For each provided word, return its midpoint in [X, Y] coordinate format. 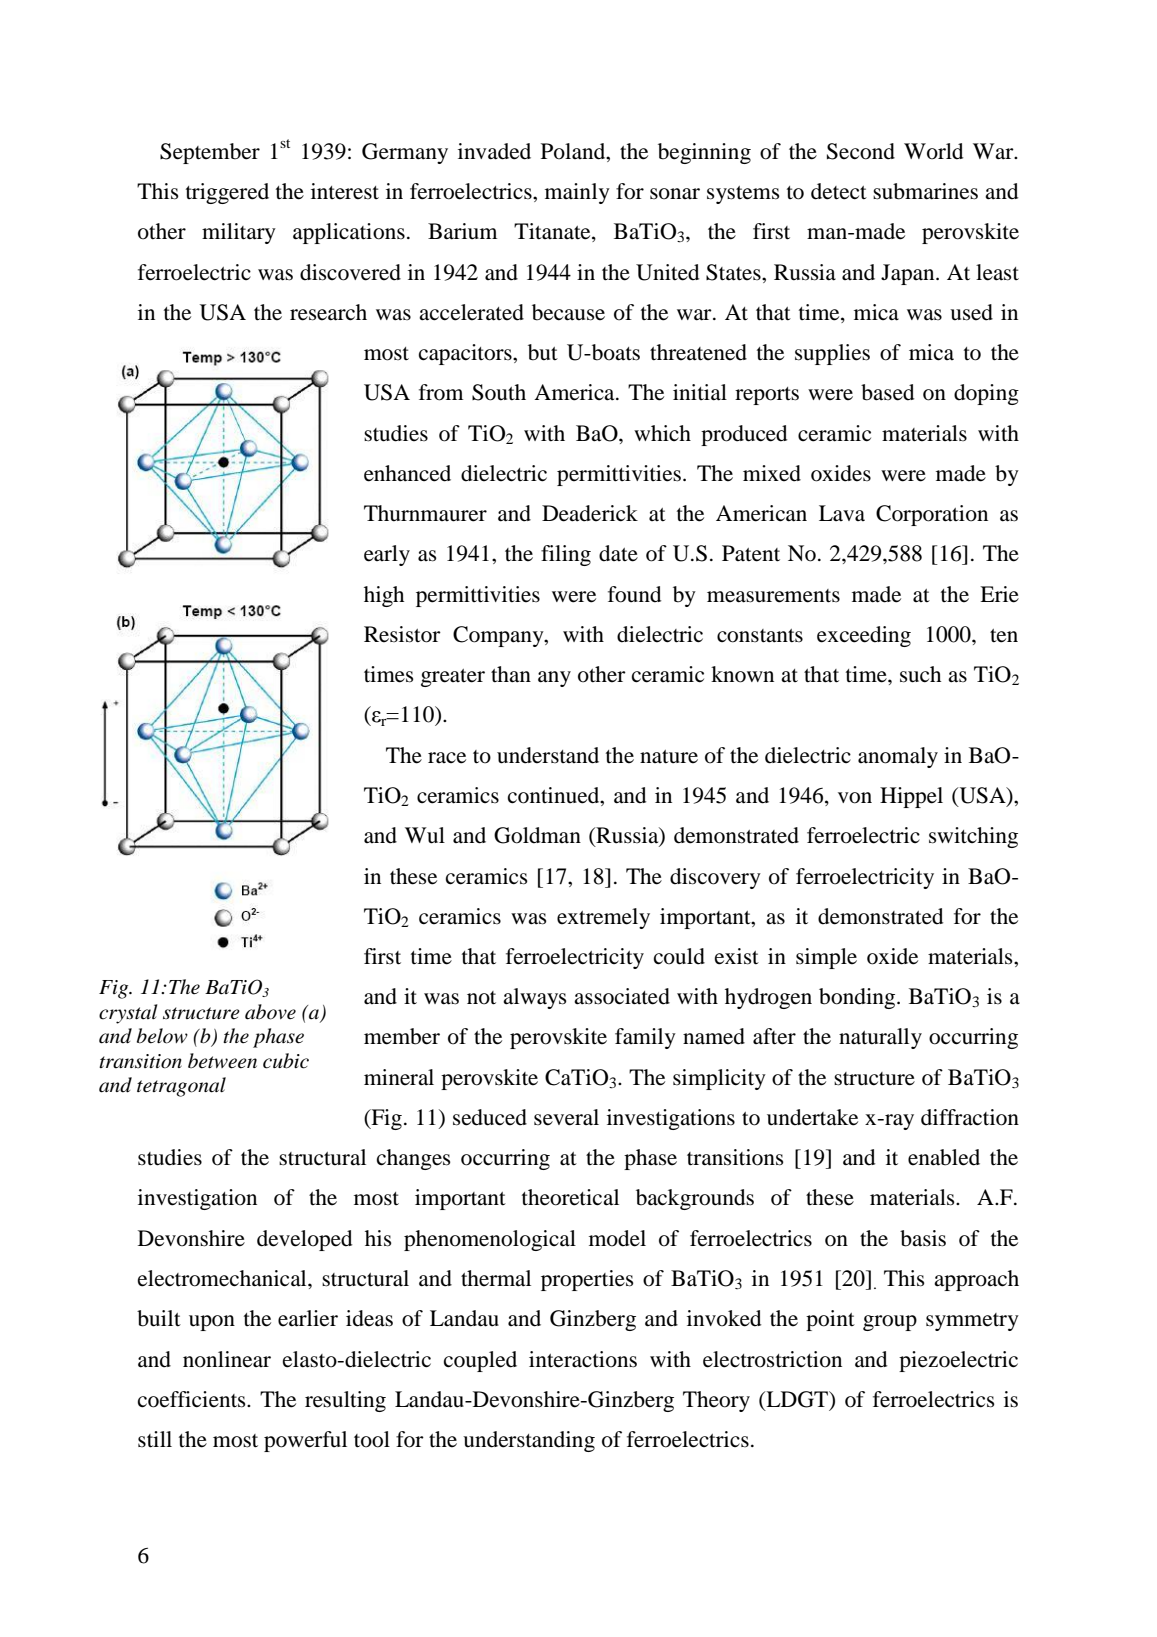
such [920, 674]
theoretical [570, 1197]
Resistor [402, 634]
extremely [603, 918]
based [887, 392]
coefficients [193, 1399]
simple [826, 958]
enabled [944, 1157]
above [270, 1012]
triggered [227, 193]
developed [304, 1240]
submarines [925, 191]
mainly [577, 193]
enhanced [407, 473]
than [511, 674]
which [662, 433]
